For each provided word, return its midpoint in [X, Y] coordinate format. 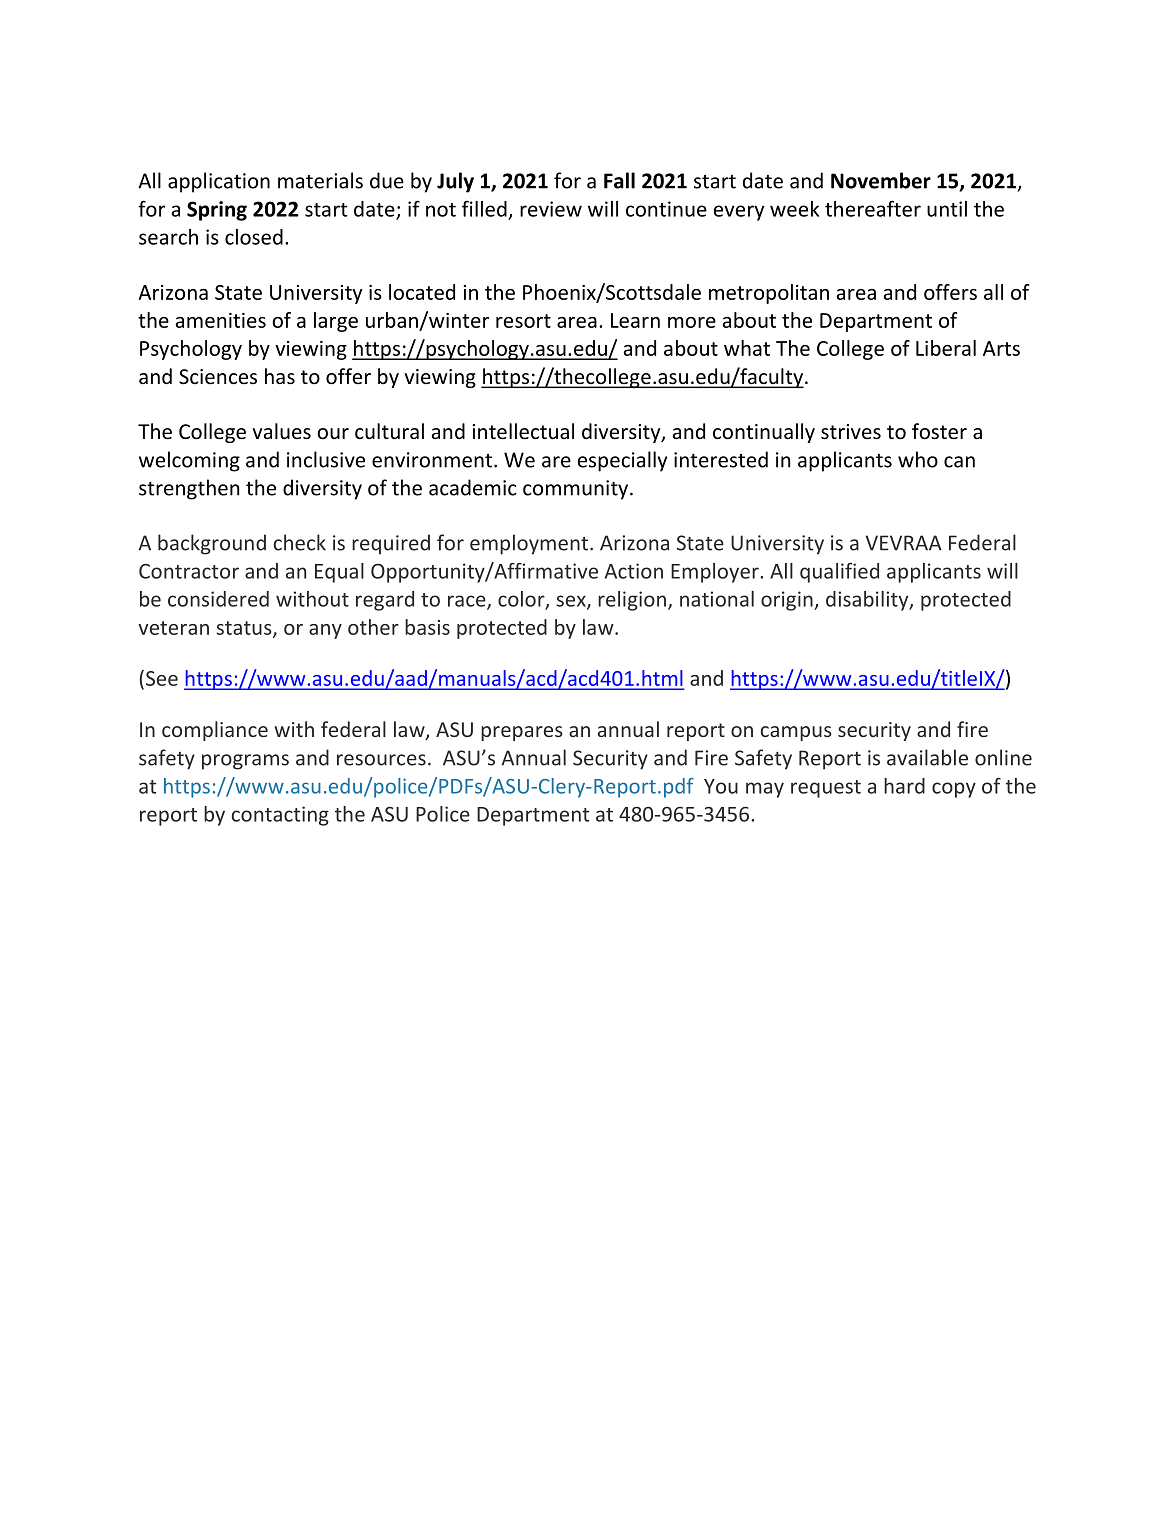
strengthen [189, 489]
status [245, 629]
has [280, 376]
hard [904, 786]
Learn [635, 320]
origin [788, 601]
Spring [217, 211]
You [721, 786]
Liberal [946, 348]
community [577, 490]
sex [572, 602]
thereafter [873, 208]
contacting [280, 816]
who [918, 459]
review [551, 209]
